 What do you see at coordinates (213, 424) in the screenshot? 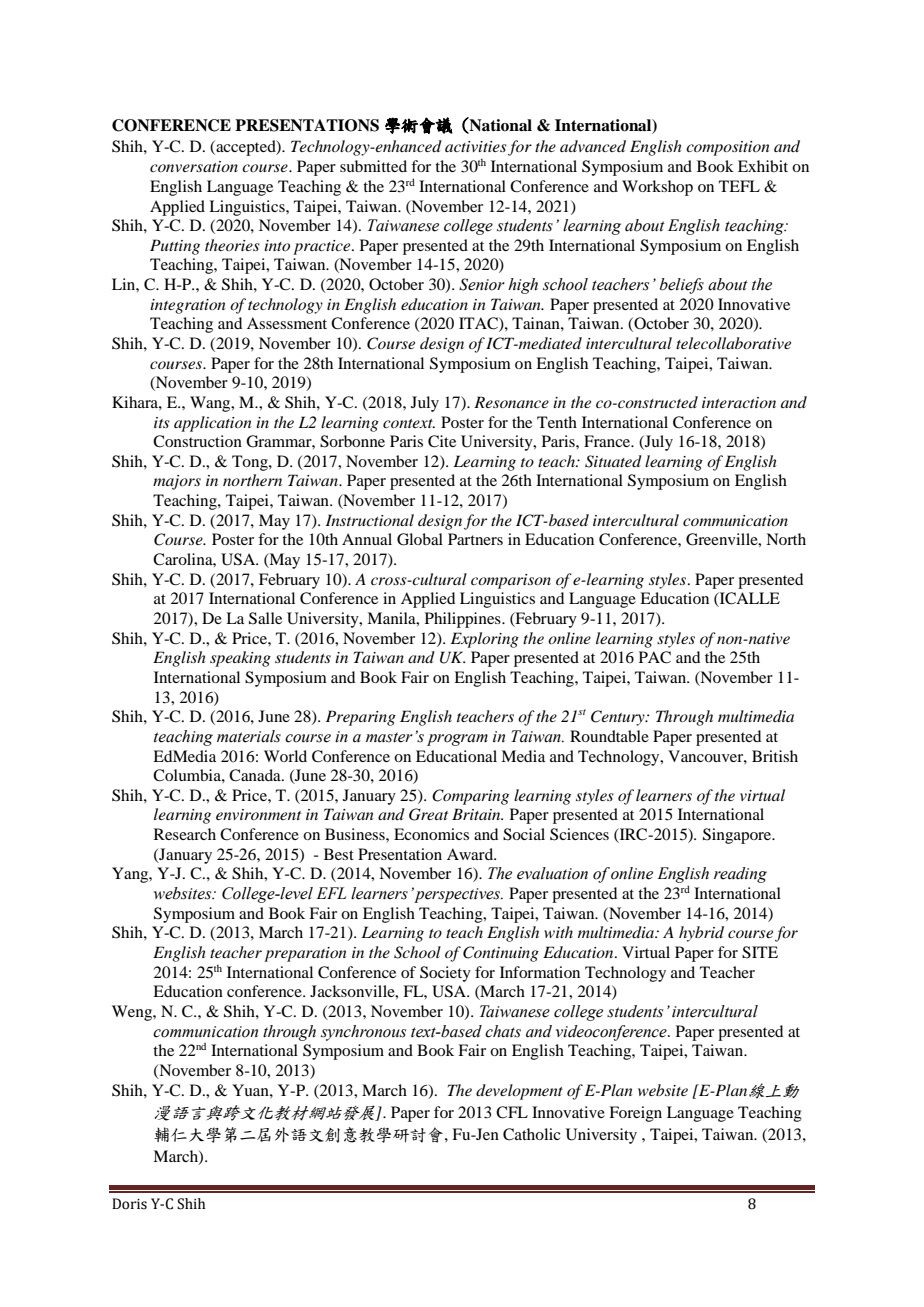
I see `application` at bounding box center [213, 424].
